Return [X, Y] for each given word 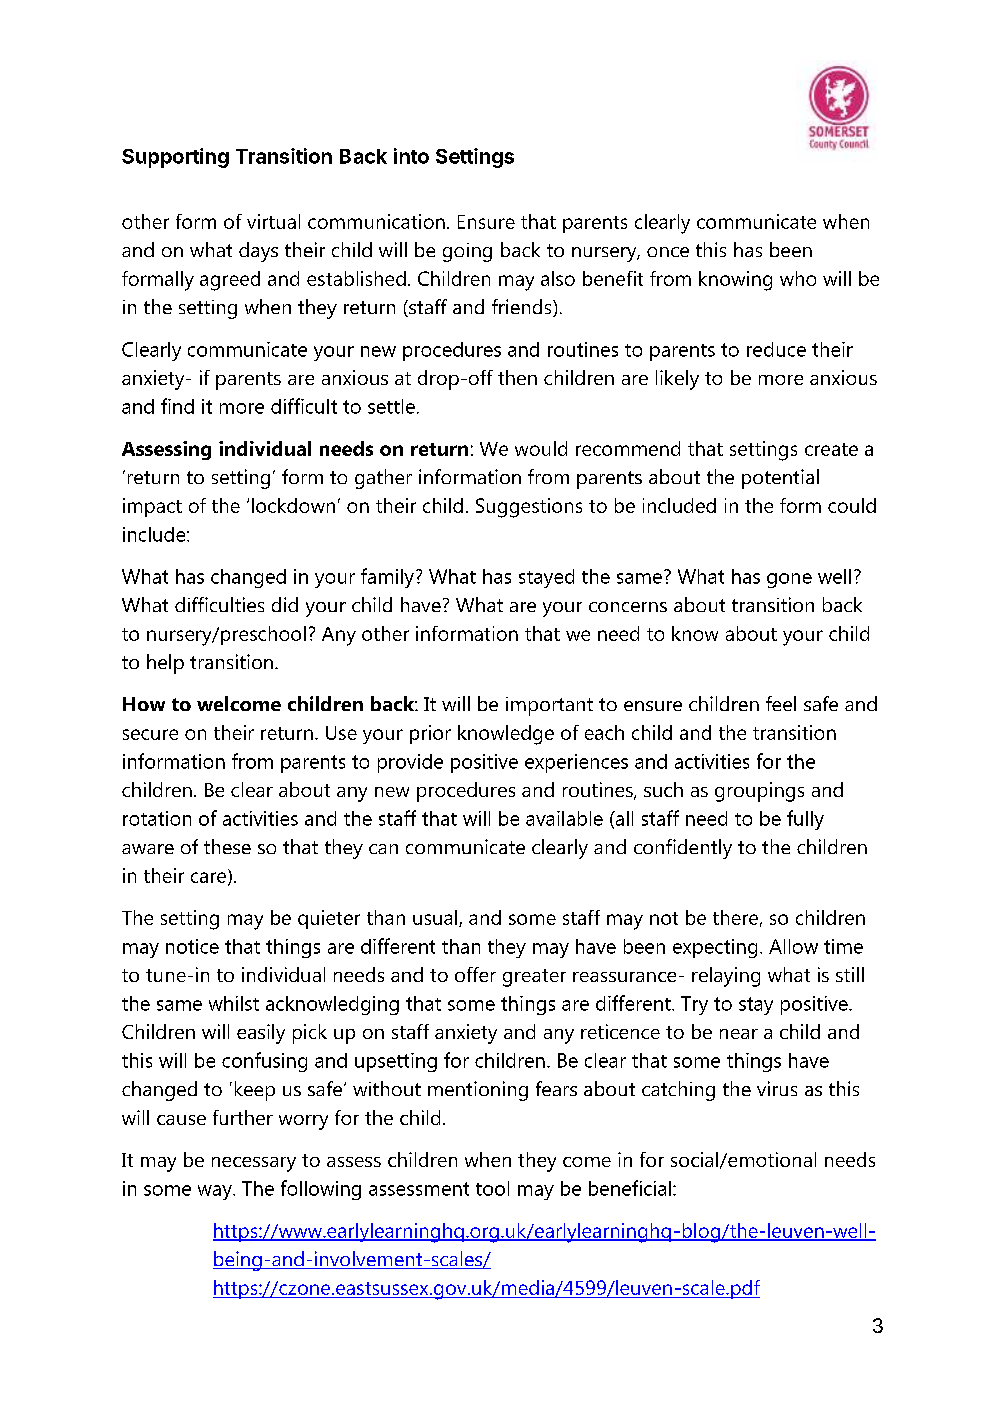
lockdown [293, 505]
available [564, 818]
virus [777, 1088]
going [467, 252]
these [227, 846]
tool [492, 1188]
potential [780, 479]
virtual [273, 221]
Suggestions [529, 508]
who [798, 278]
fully [805, 820]
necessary [254, 1164]
